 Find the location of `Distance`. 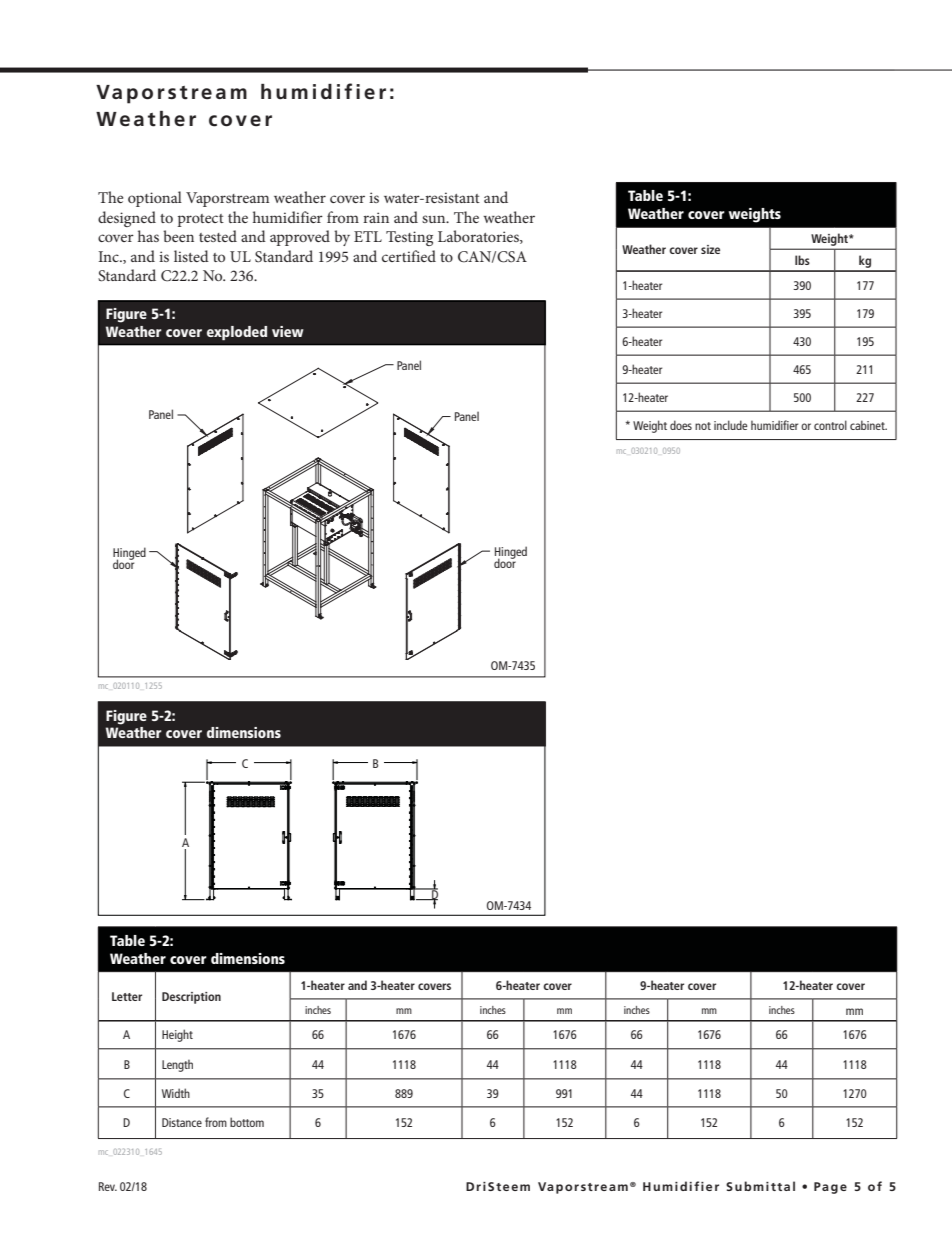

Distance is located at coordinates (182, 1122).
